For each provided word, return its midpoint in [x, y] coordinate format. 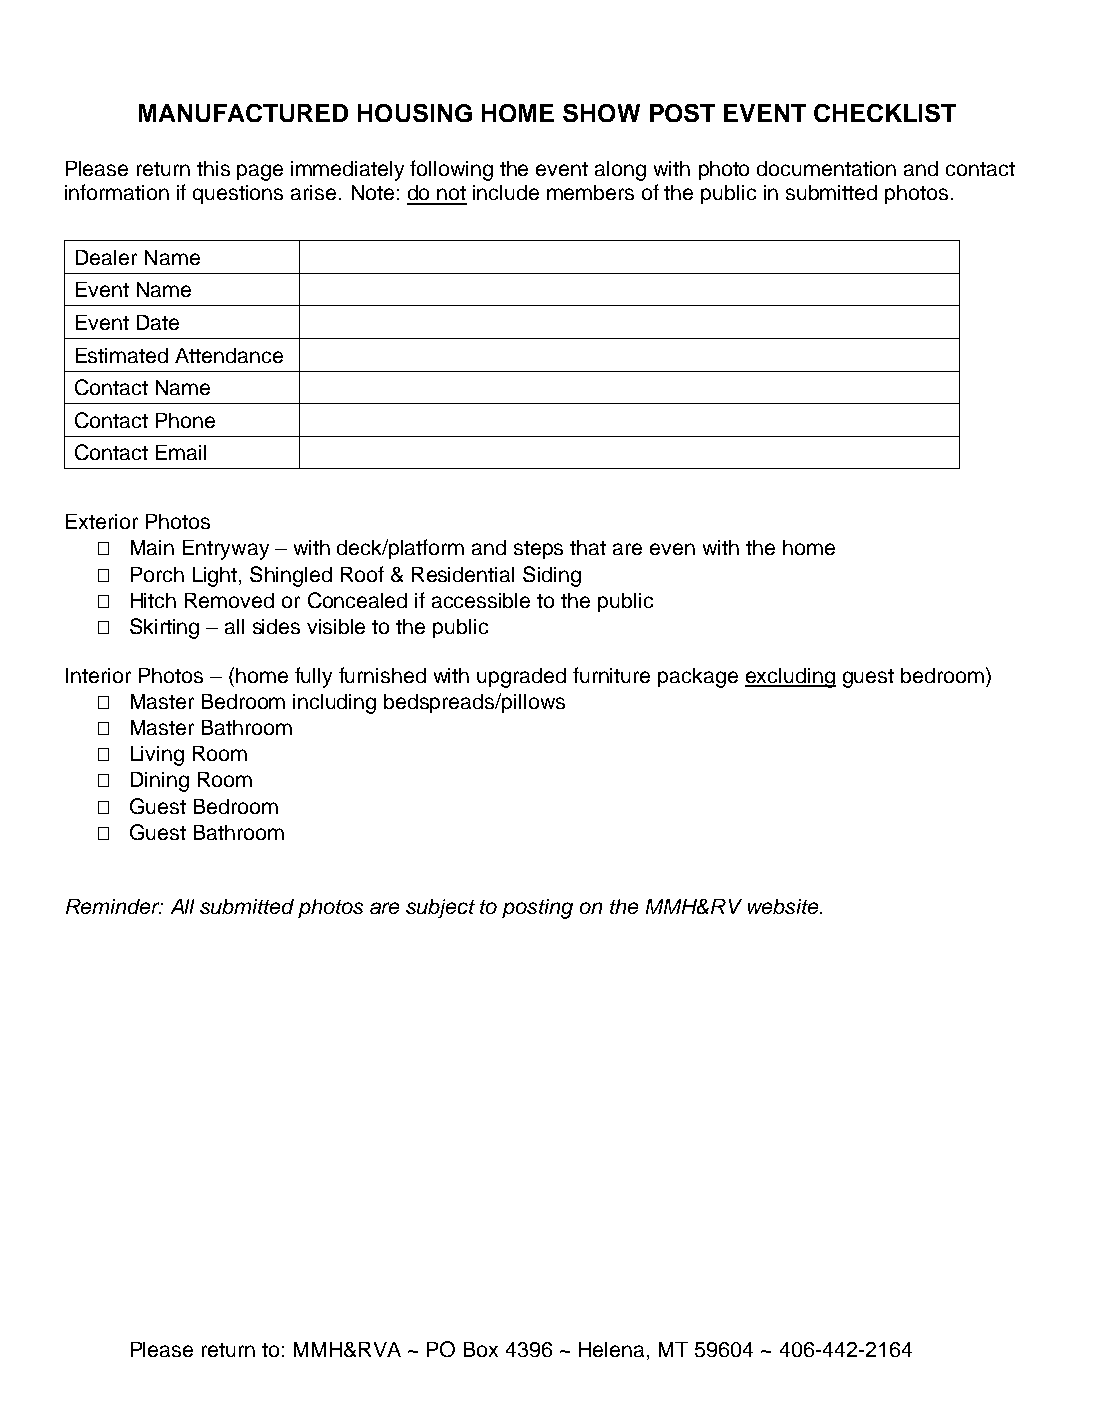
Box [481, 1349]
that [588, 547]
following [451, 170]
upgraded [521, 678]
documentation [826, 168]
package [698, 678]
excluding [790, 678]
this [213, 168]
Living [157, 756]
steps [538, 550]
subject [440, 908]
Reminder [114, 906]
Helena [613, 1351]
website [784, 906]
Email [181, 452]
